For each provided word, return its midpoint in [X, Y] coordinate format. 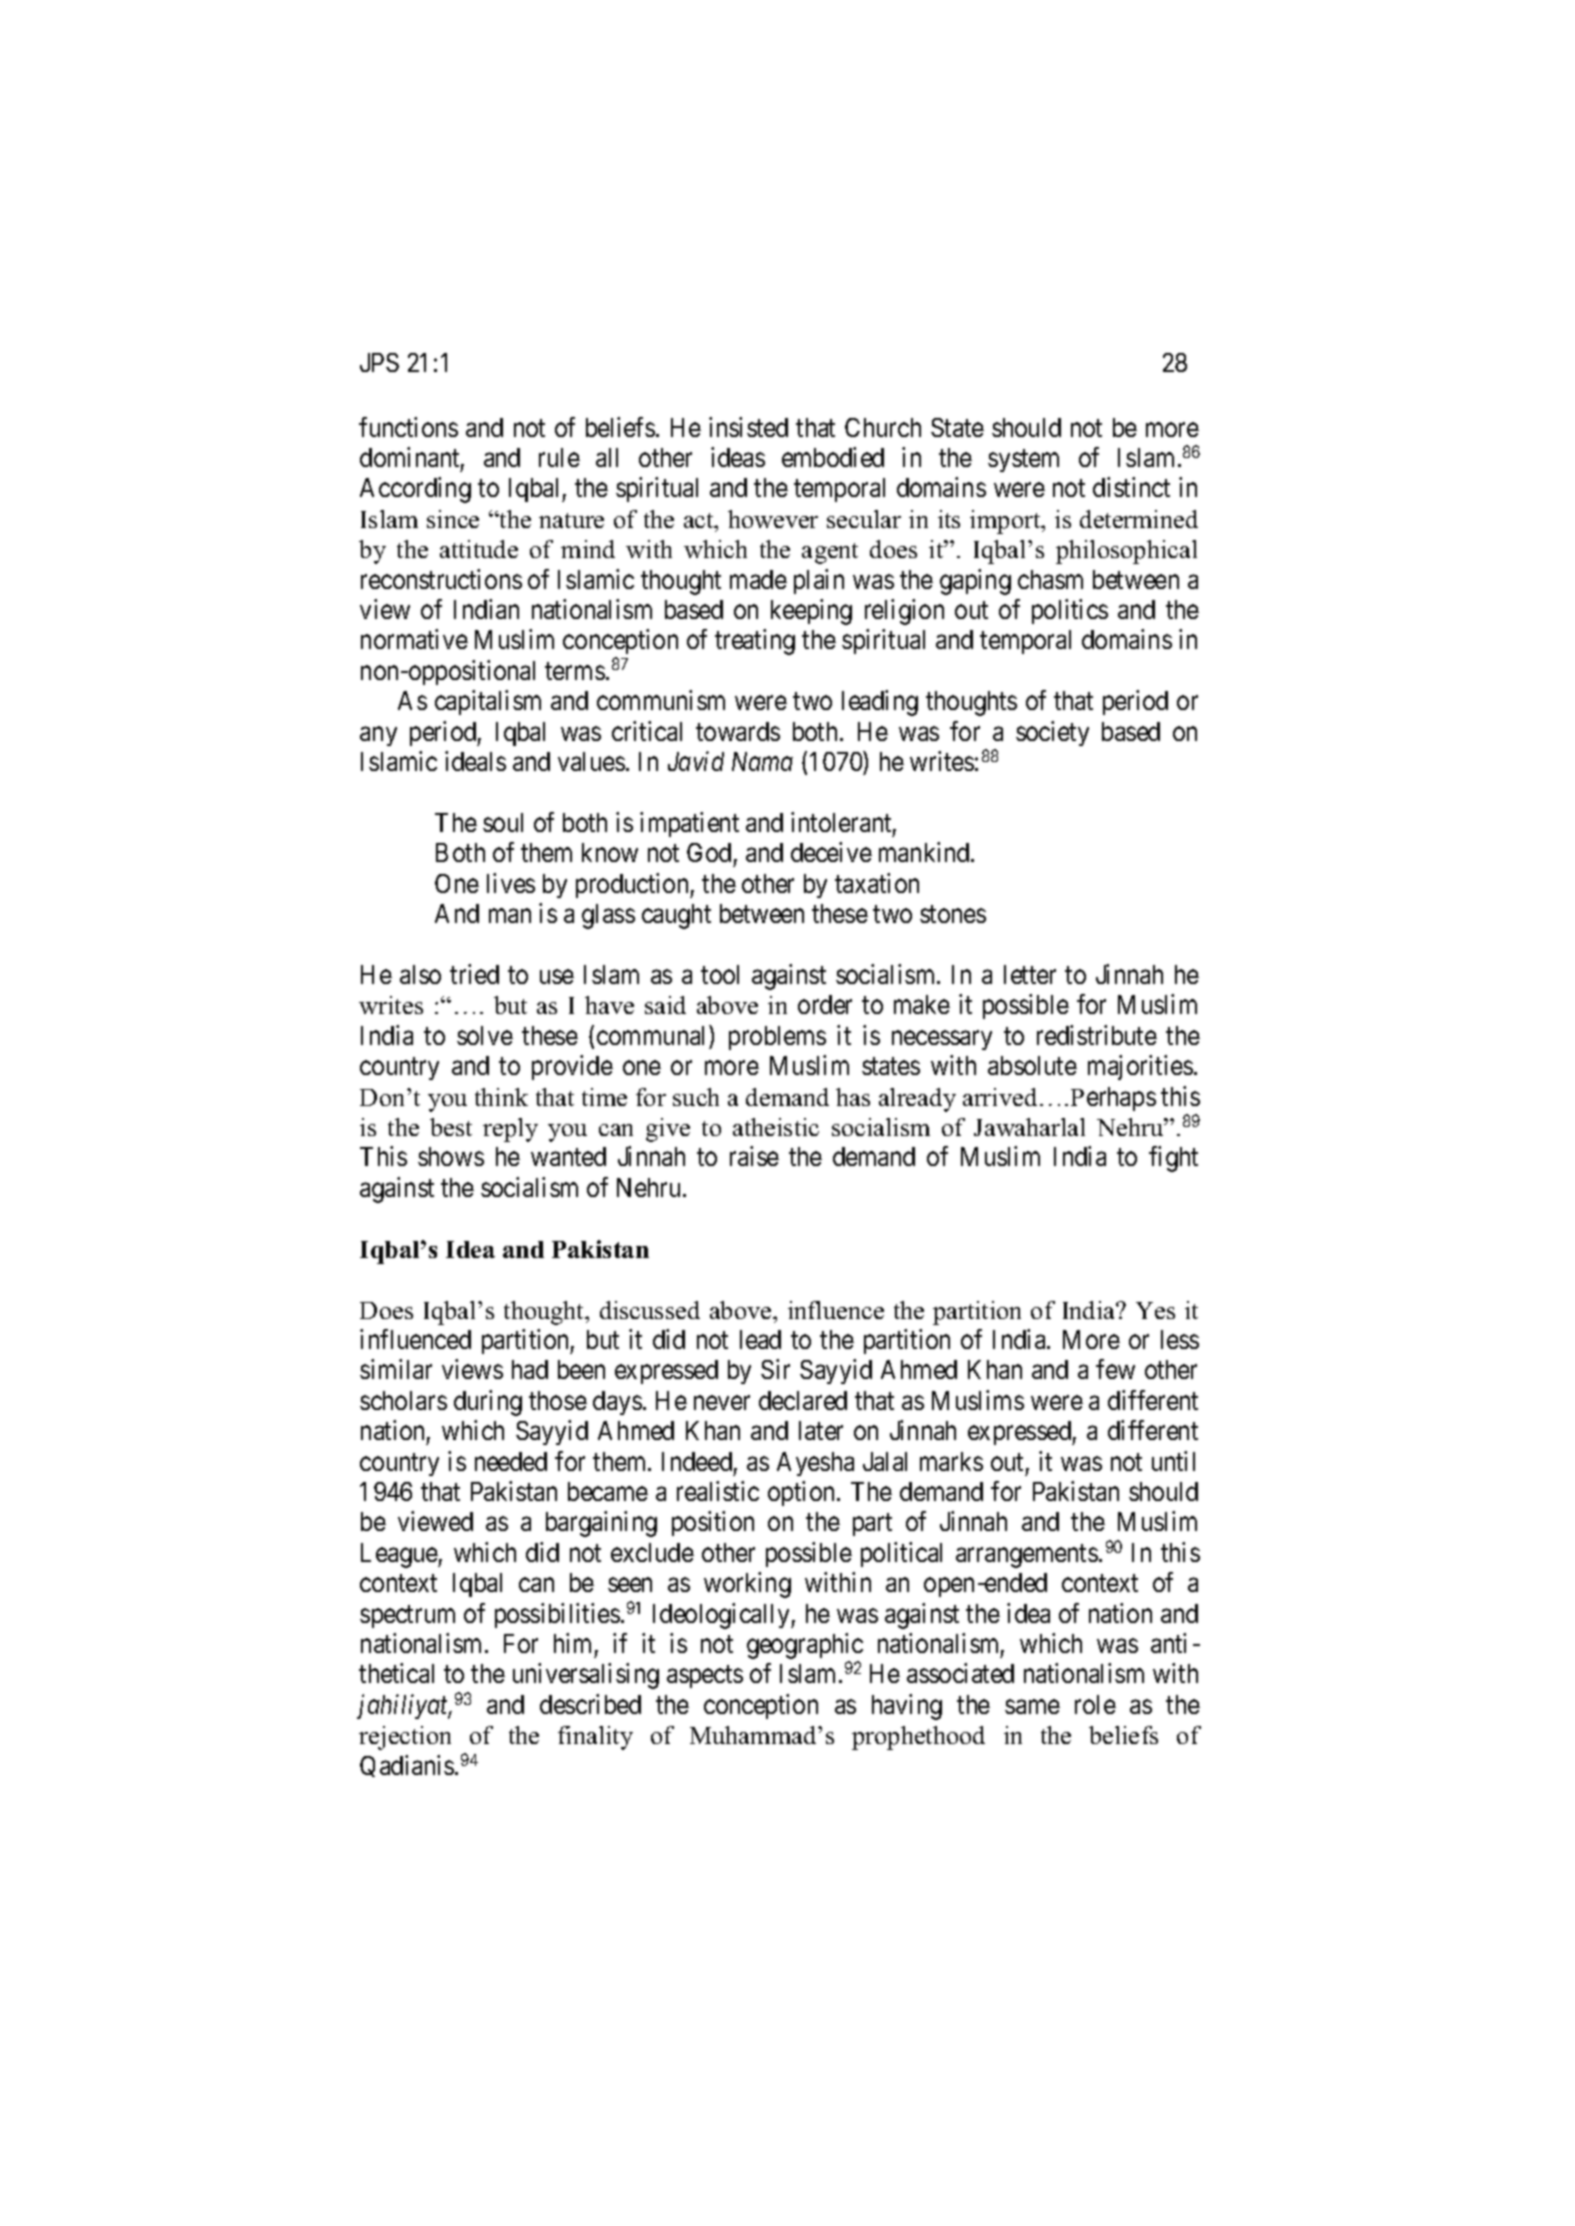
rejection [405, 1738]
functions [408, 427]
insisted [748, 427]
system [1023, 460]
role [1095, 1704]
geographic [805, 1647]
